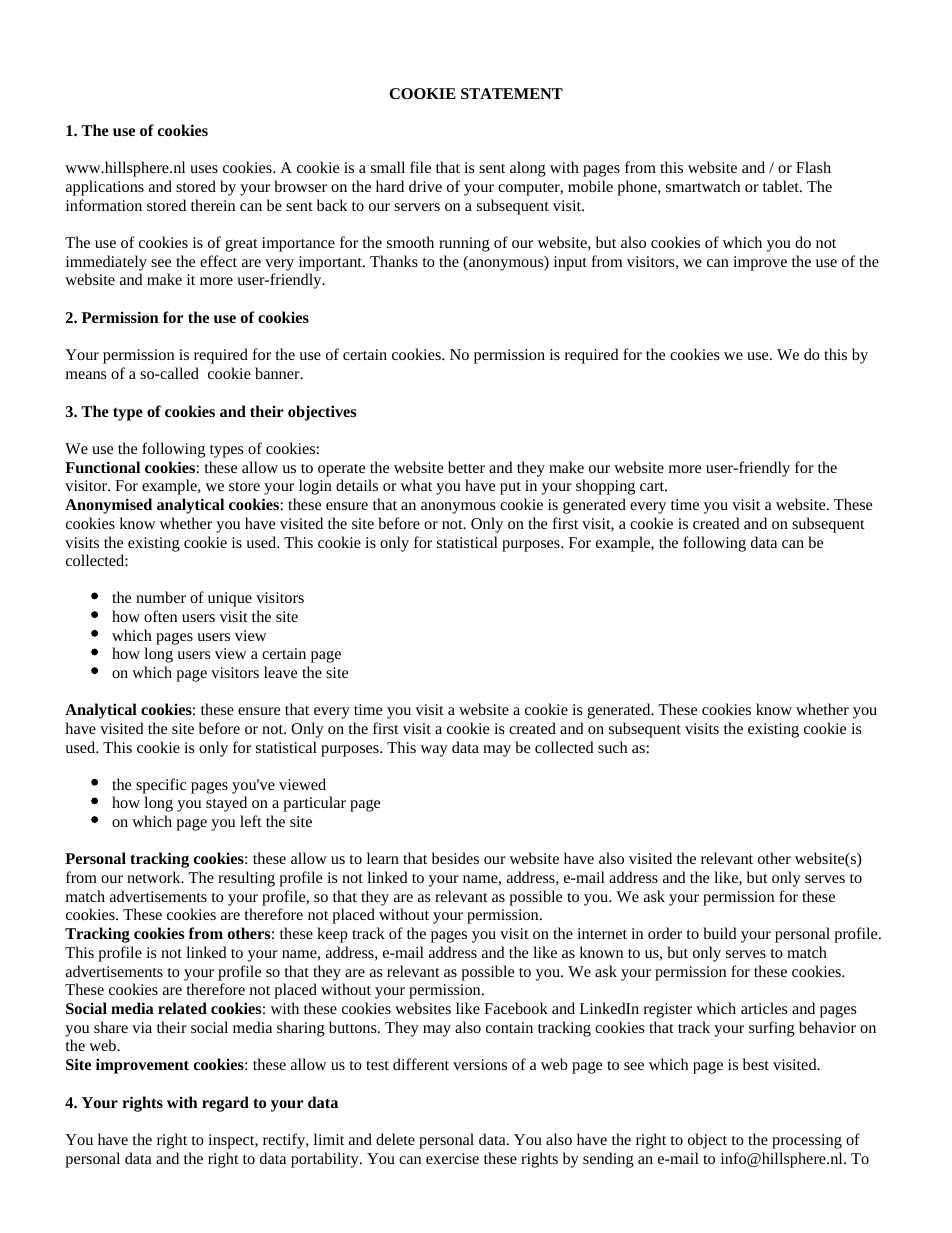  What do you see at coordinates (452, 1158) in the screenshot?
I see `exercise` at bounding box center [452, 1158].
